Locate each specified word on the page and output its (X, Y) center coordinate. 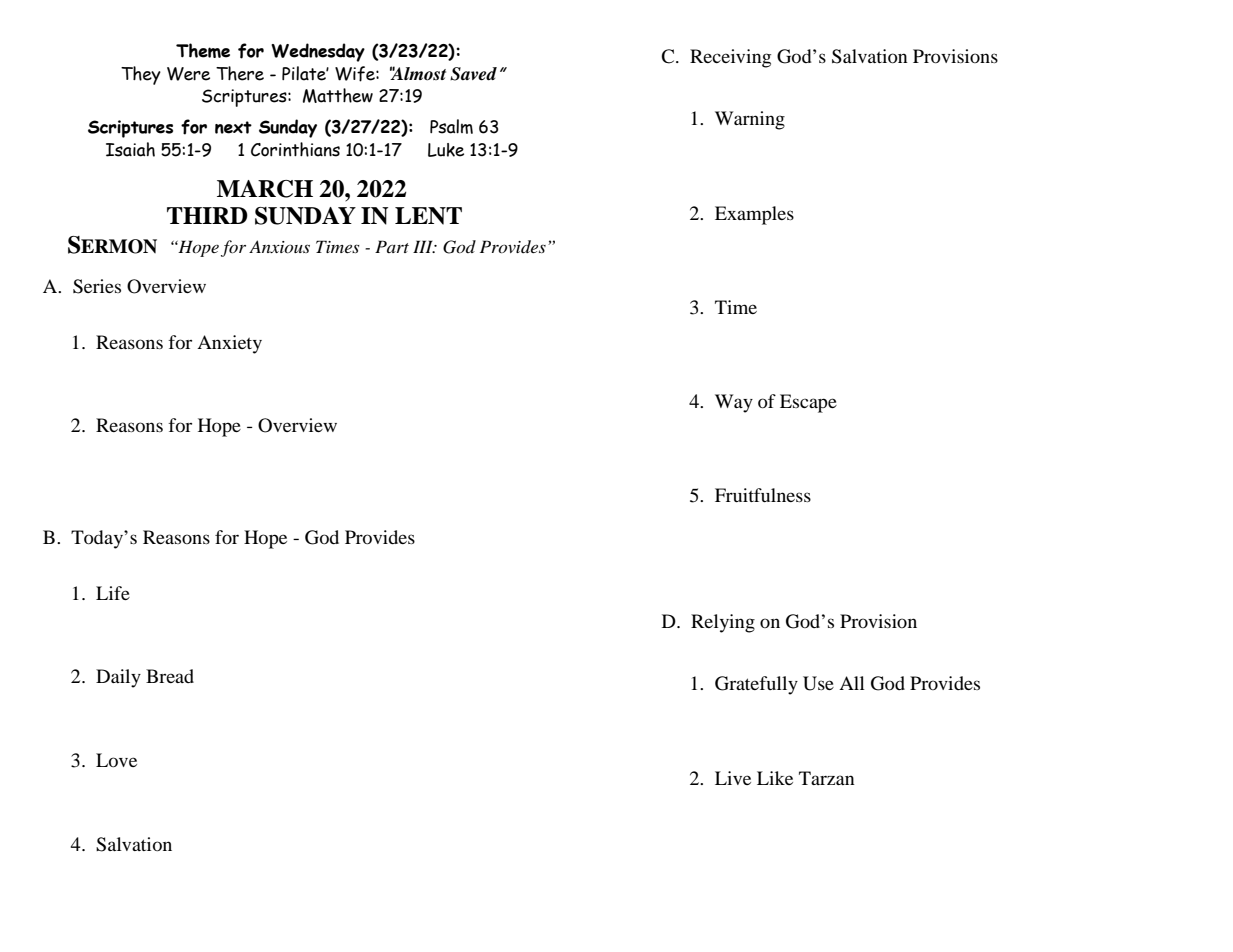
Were (188, 74)
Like (775, 778)
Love (116, 760)
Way (734, 403)
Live (733, 778)
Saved (473, 74)
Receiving (730, 58)
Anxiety (229, 344)
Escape (808, 403)
